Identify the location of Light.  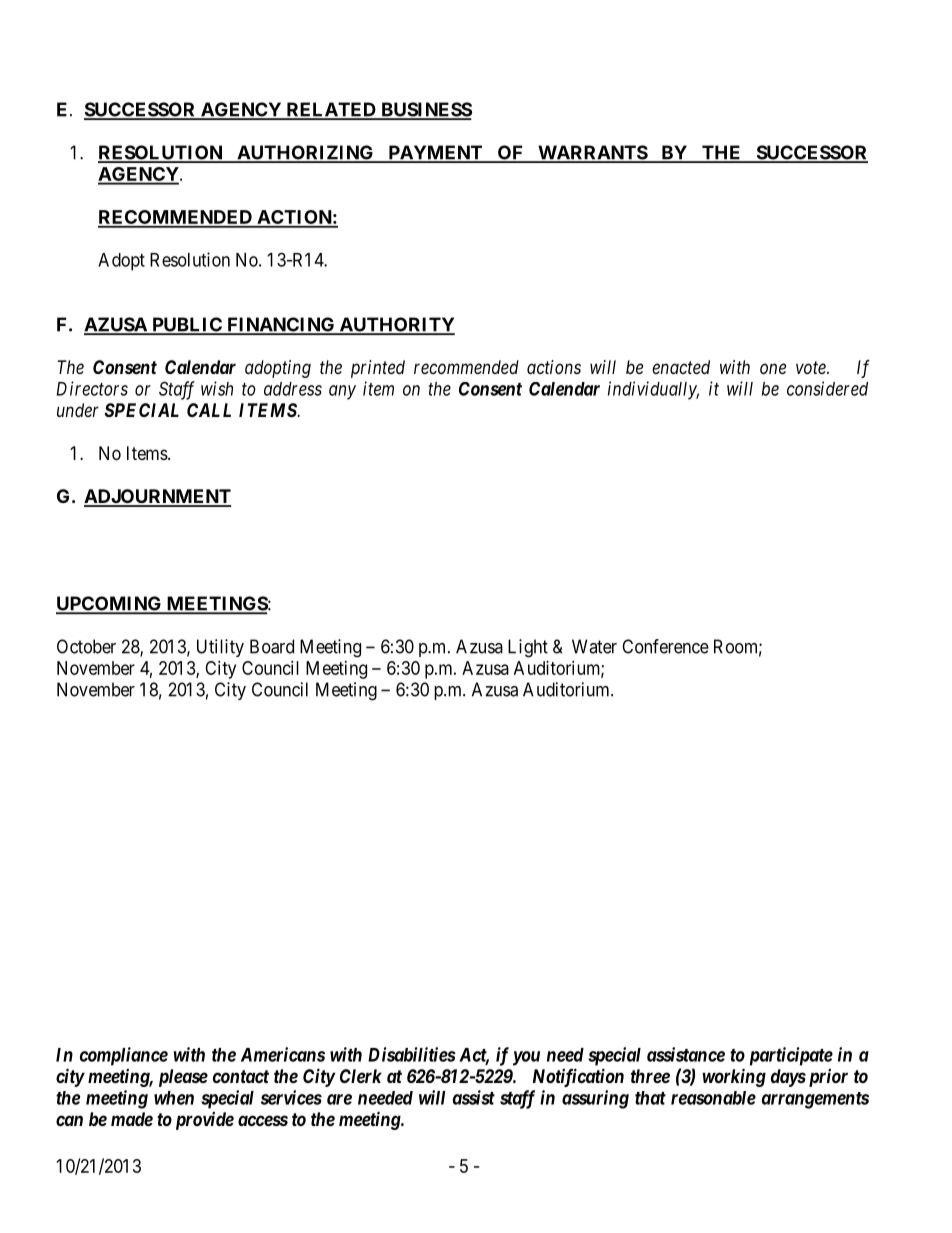
(528, 648).
